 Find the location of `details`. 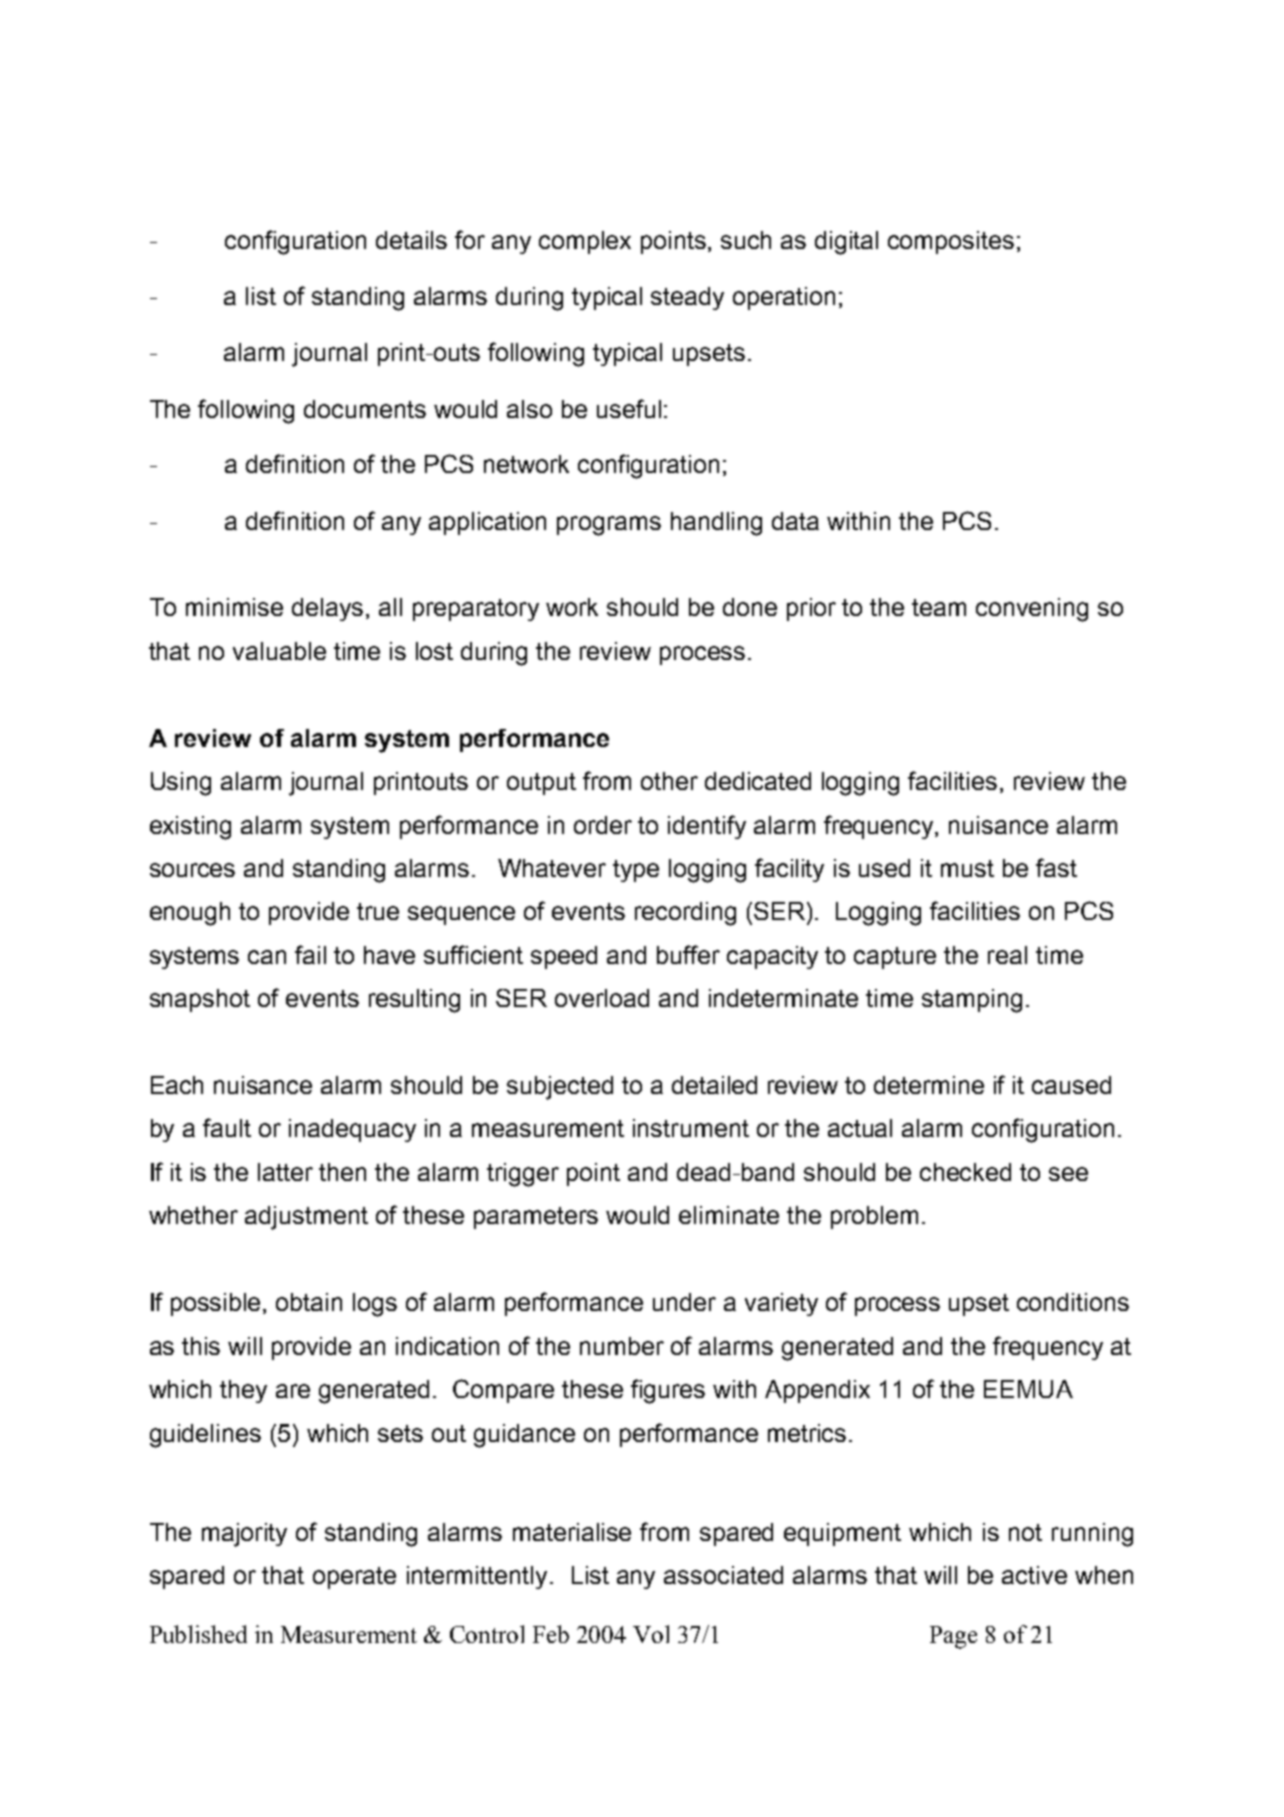

details is located at coordinates (411, 240).
